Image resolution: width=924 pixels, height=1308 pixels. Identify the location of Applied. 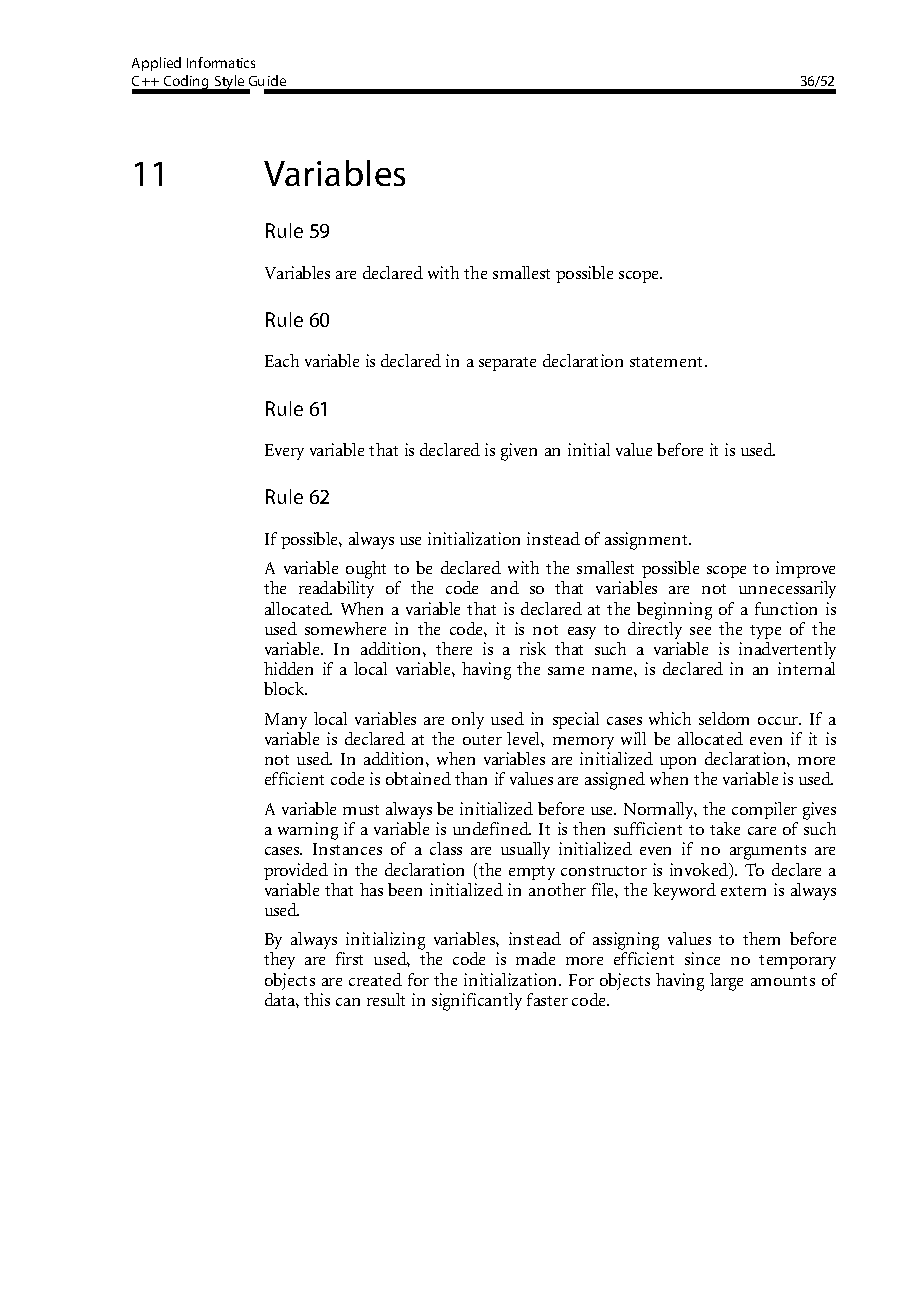
(156, 64).
